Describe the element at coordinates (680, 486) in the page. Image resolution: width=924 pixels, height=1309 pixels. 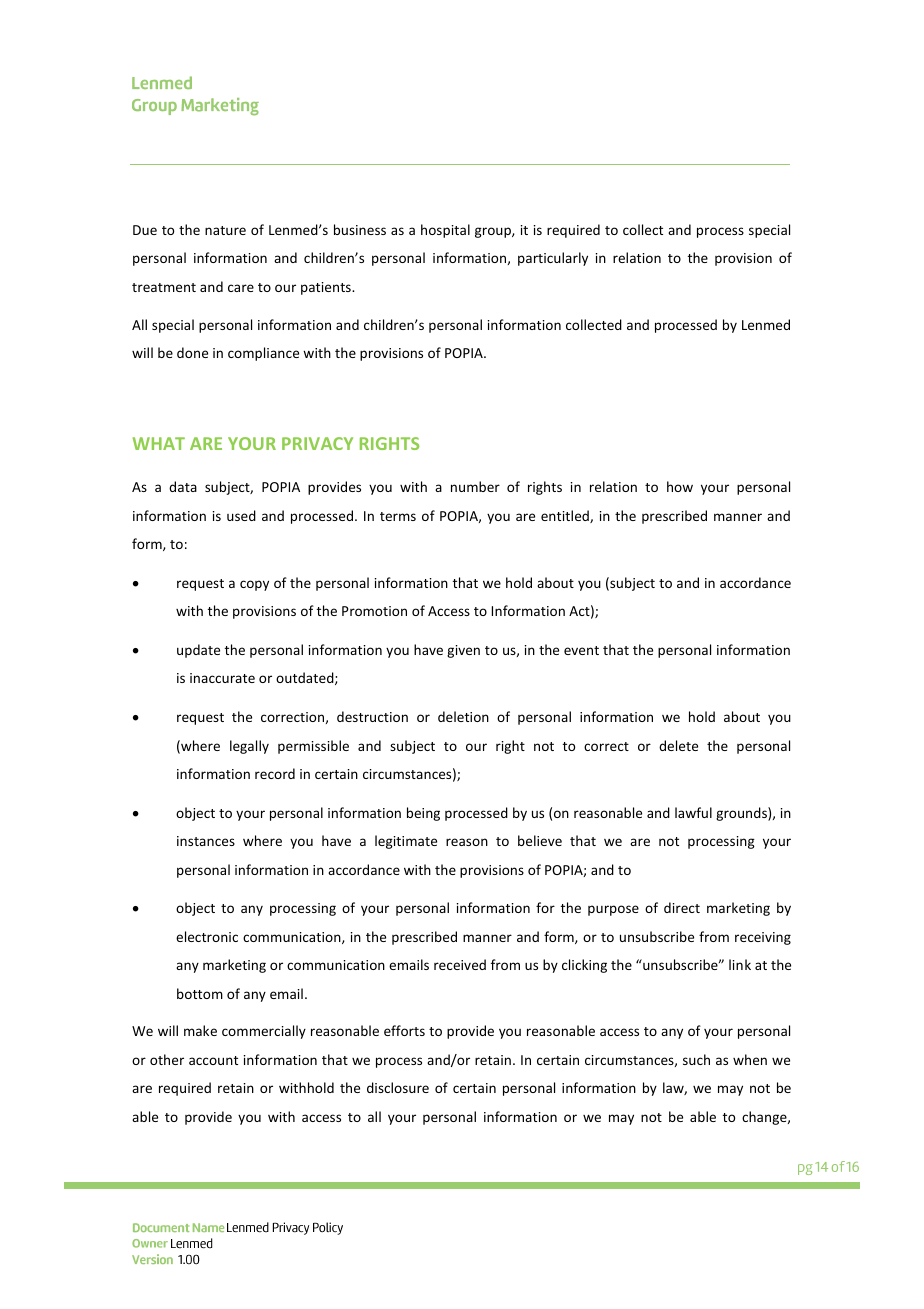
I see `how` at that location.
